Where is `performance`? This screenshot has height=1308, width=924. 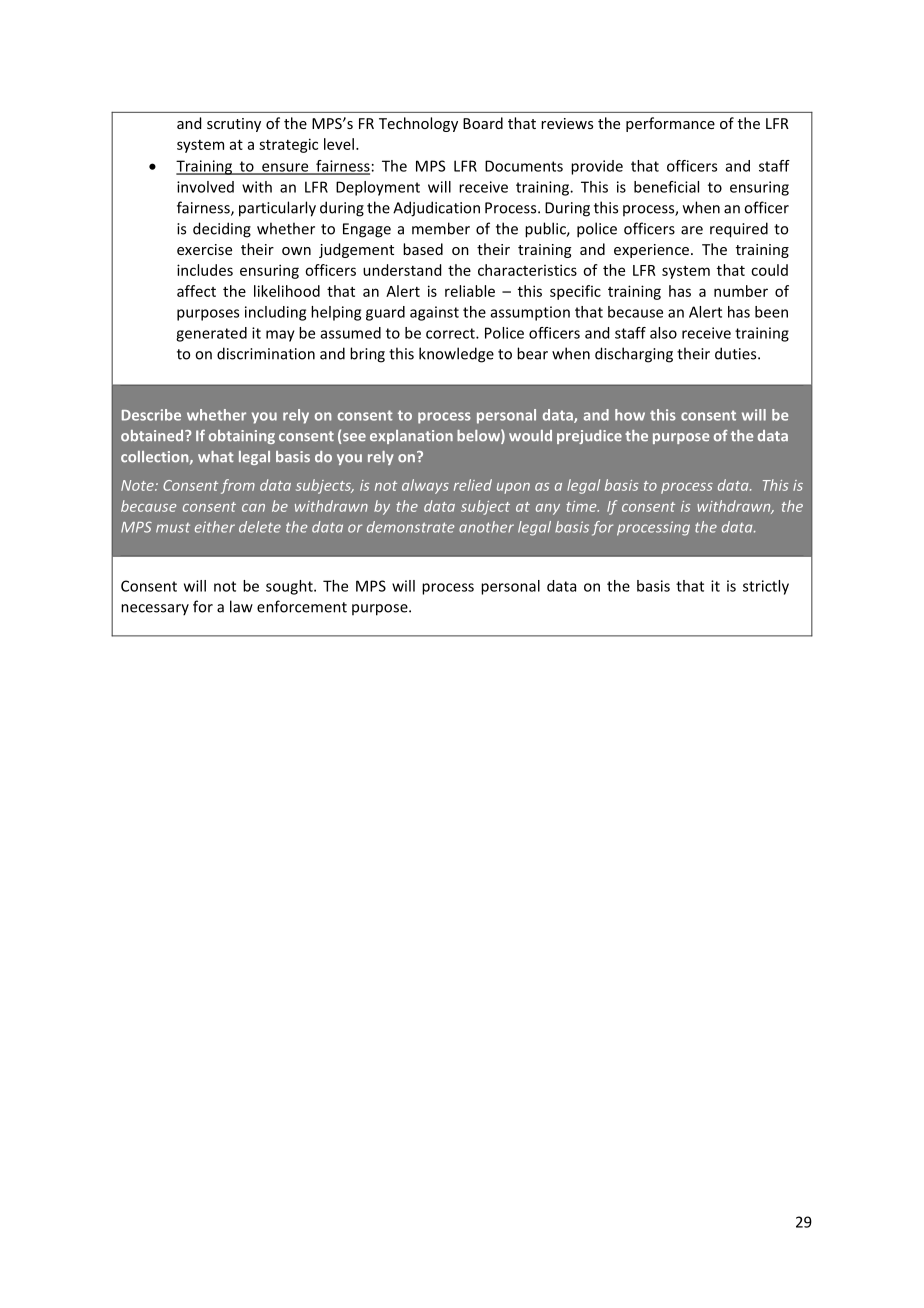
performance is located at coordinates (670, 124).
